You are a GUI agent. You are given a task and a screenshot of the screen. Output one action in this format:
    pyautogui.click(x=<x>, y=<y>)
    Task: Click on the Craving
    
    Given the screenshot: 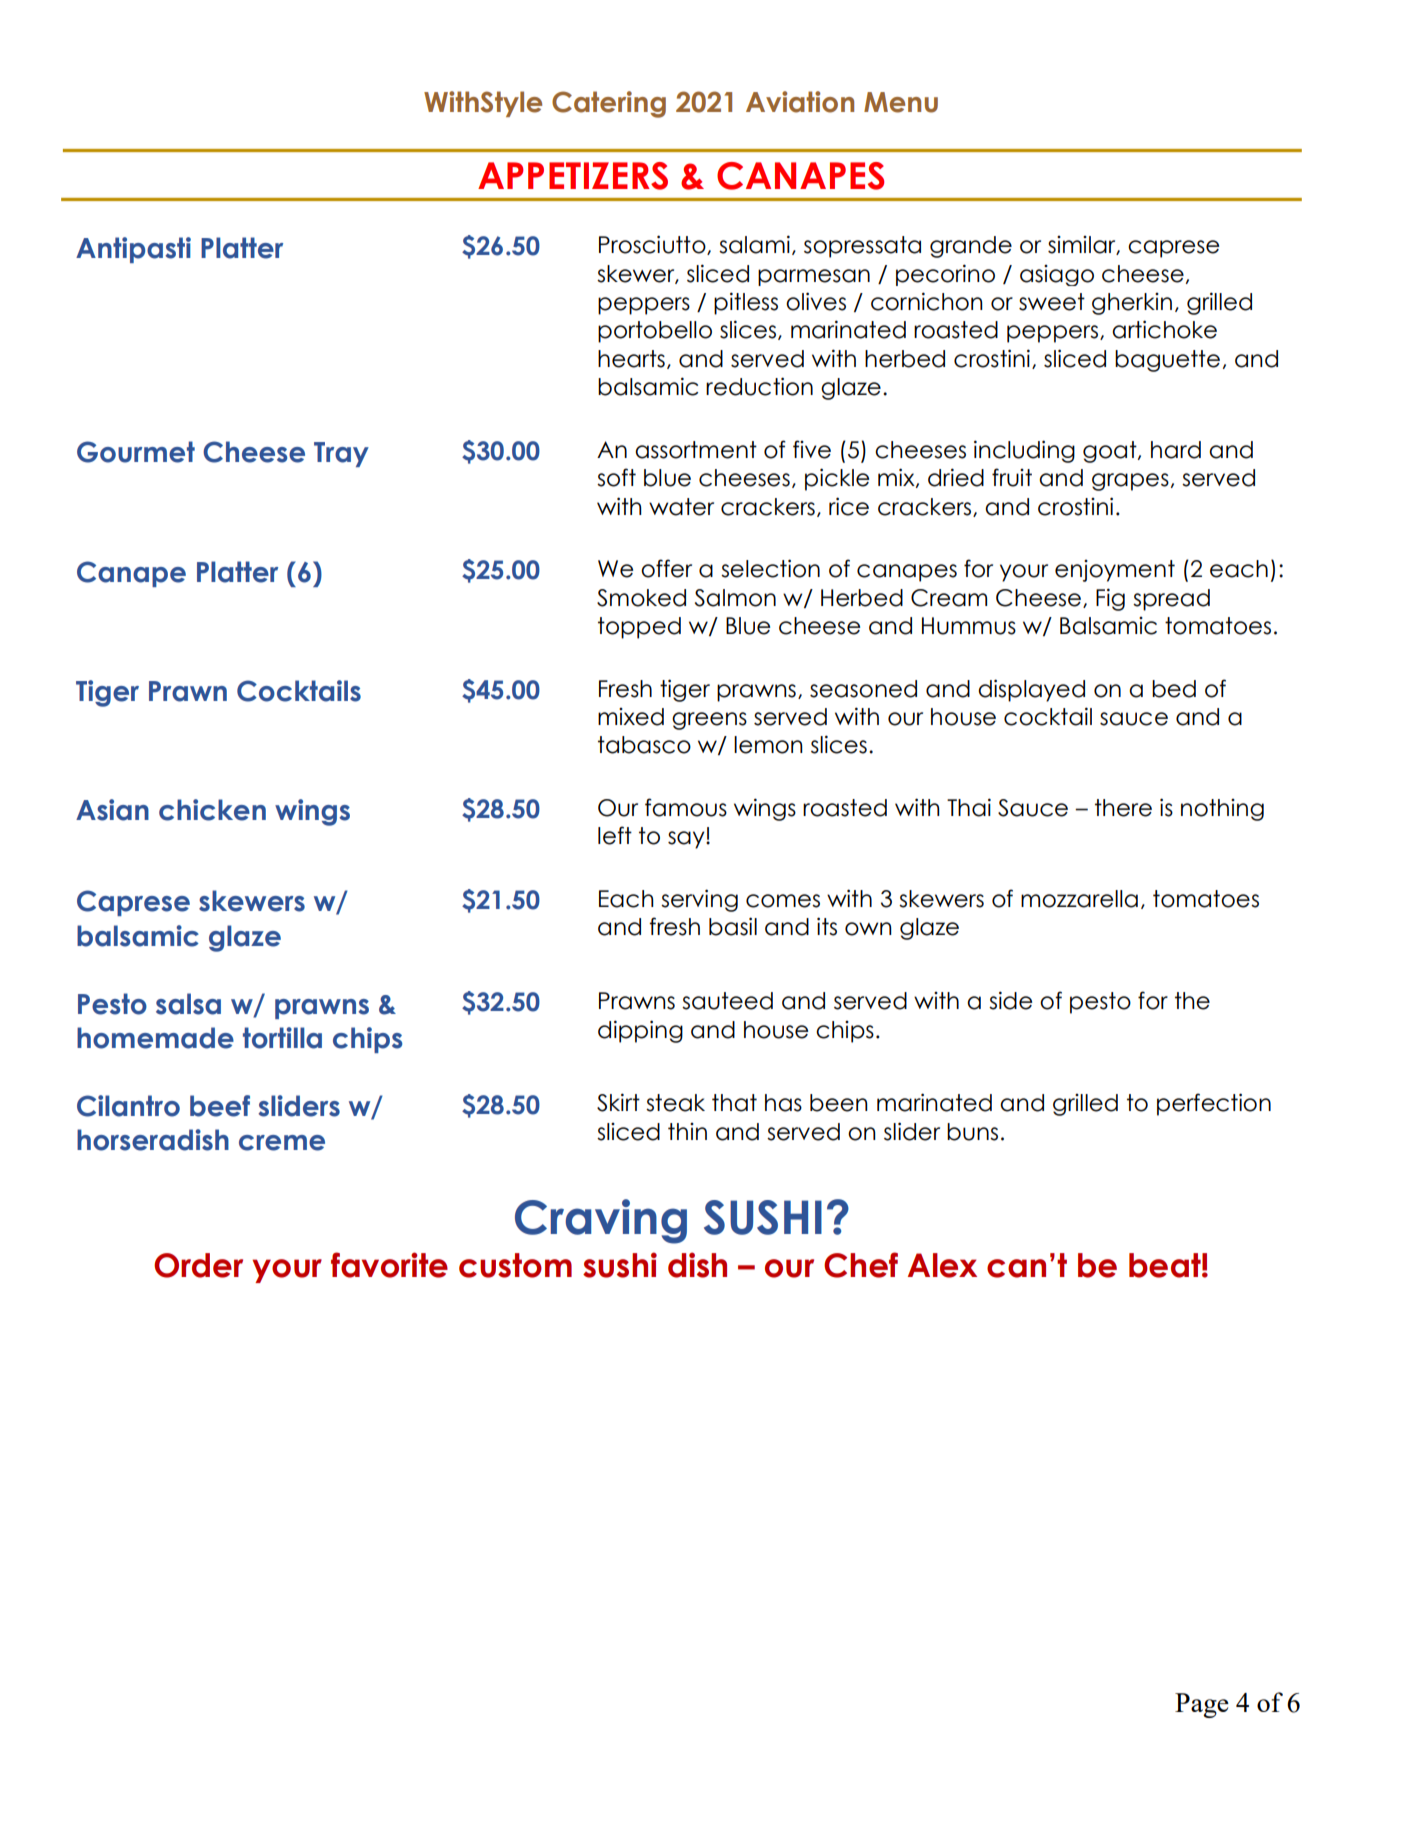 What is the action you would take?
    pyautogui.click(x=601, y=1221)
